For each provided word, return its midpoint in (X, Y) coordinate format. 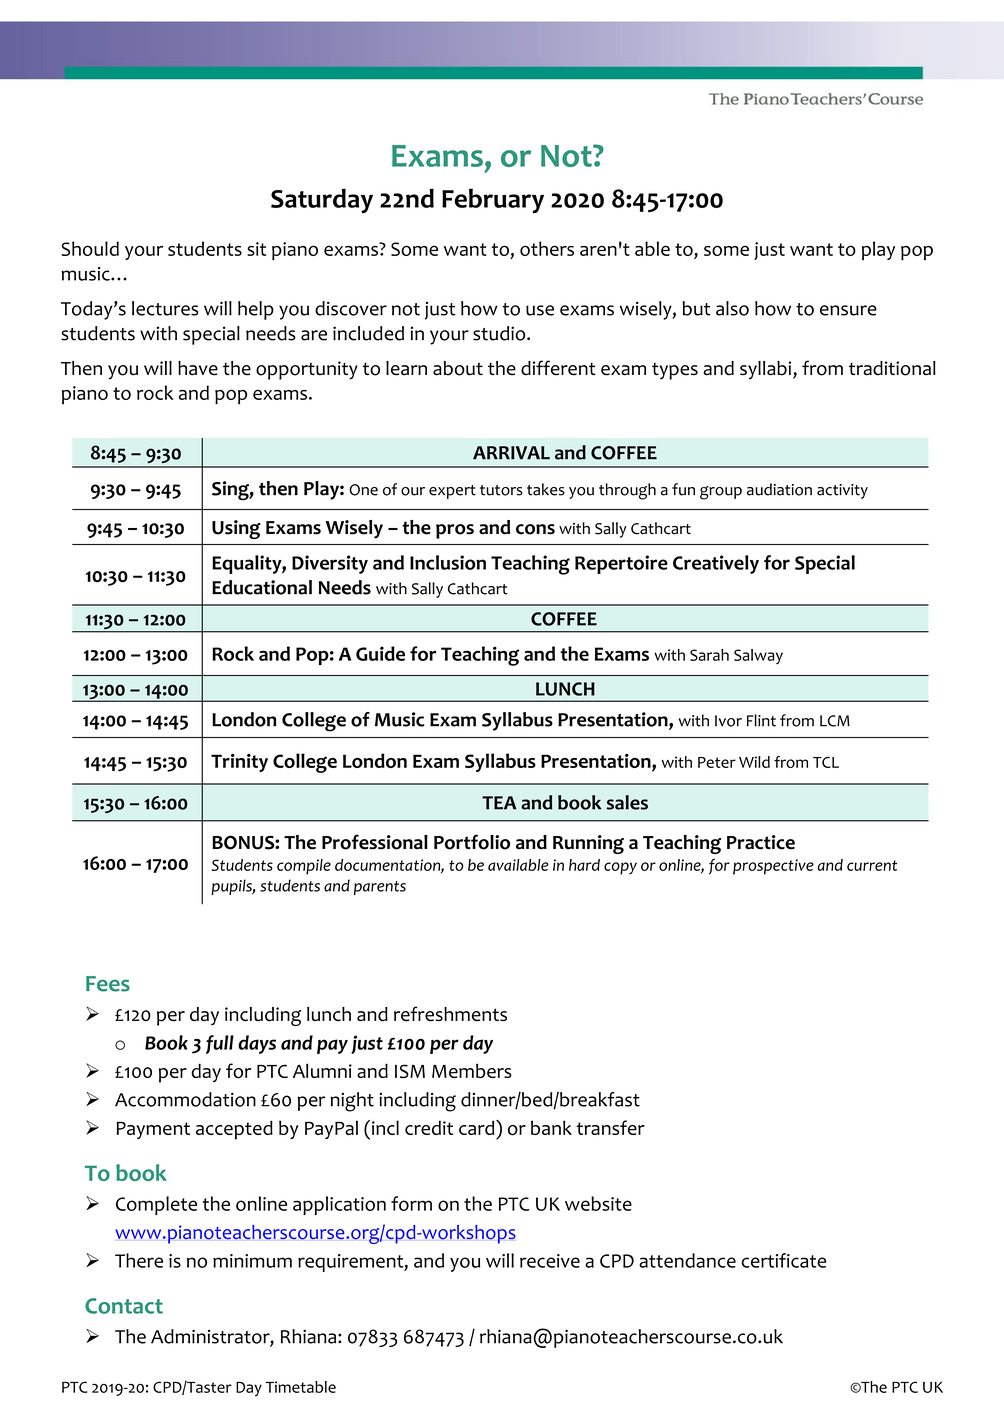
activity (842, 491)
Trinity (239, 763)
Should (90, 248)
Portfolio (472, 842)
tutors (501, 490)
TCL (826, 762)
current (872, 865)
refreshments (450, 1013)
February (493, 201)
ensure (848, 310)
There (139, 1260)
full (220, 1044)
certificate (783, 1260)
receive (550, 1261)
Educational (262, 587)
